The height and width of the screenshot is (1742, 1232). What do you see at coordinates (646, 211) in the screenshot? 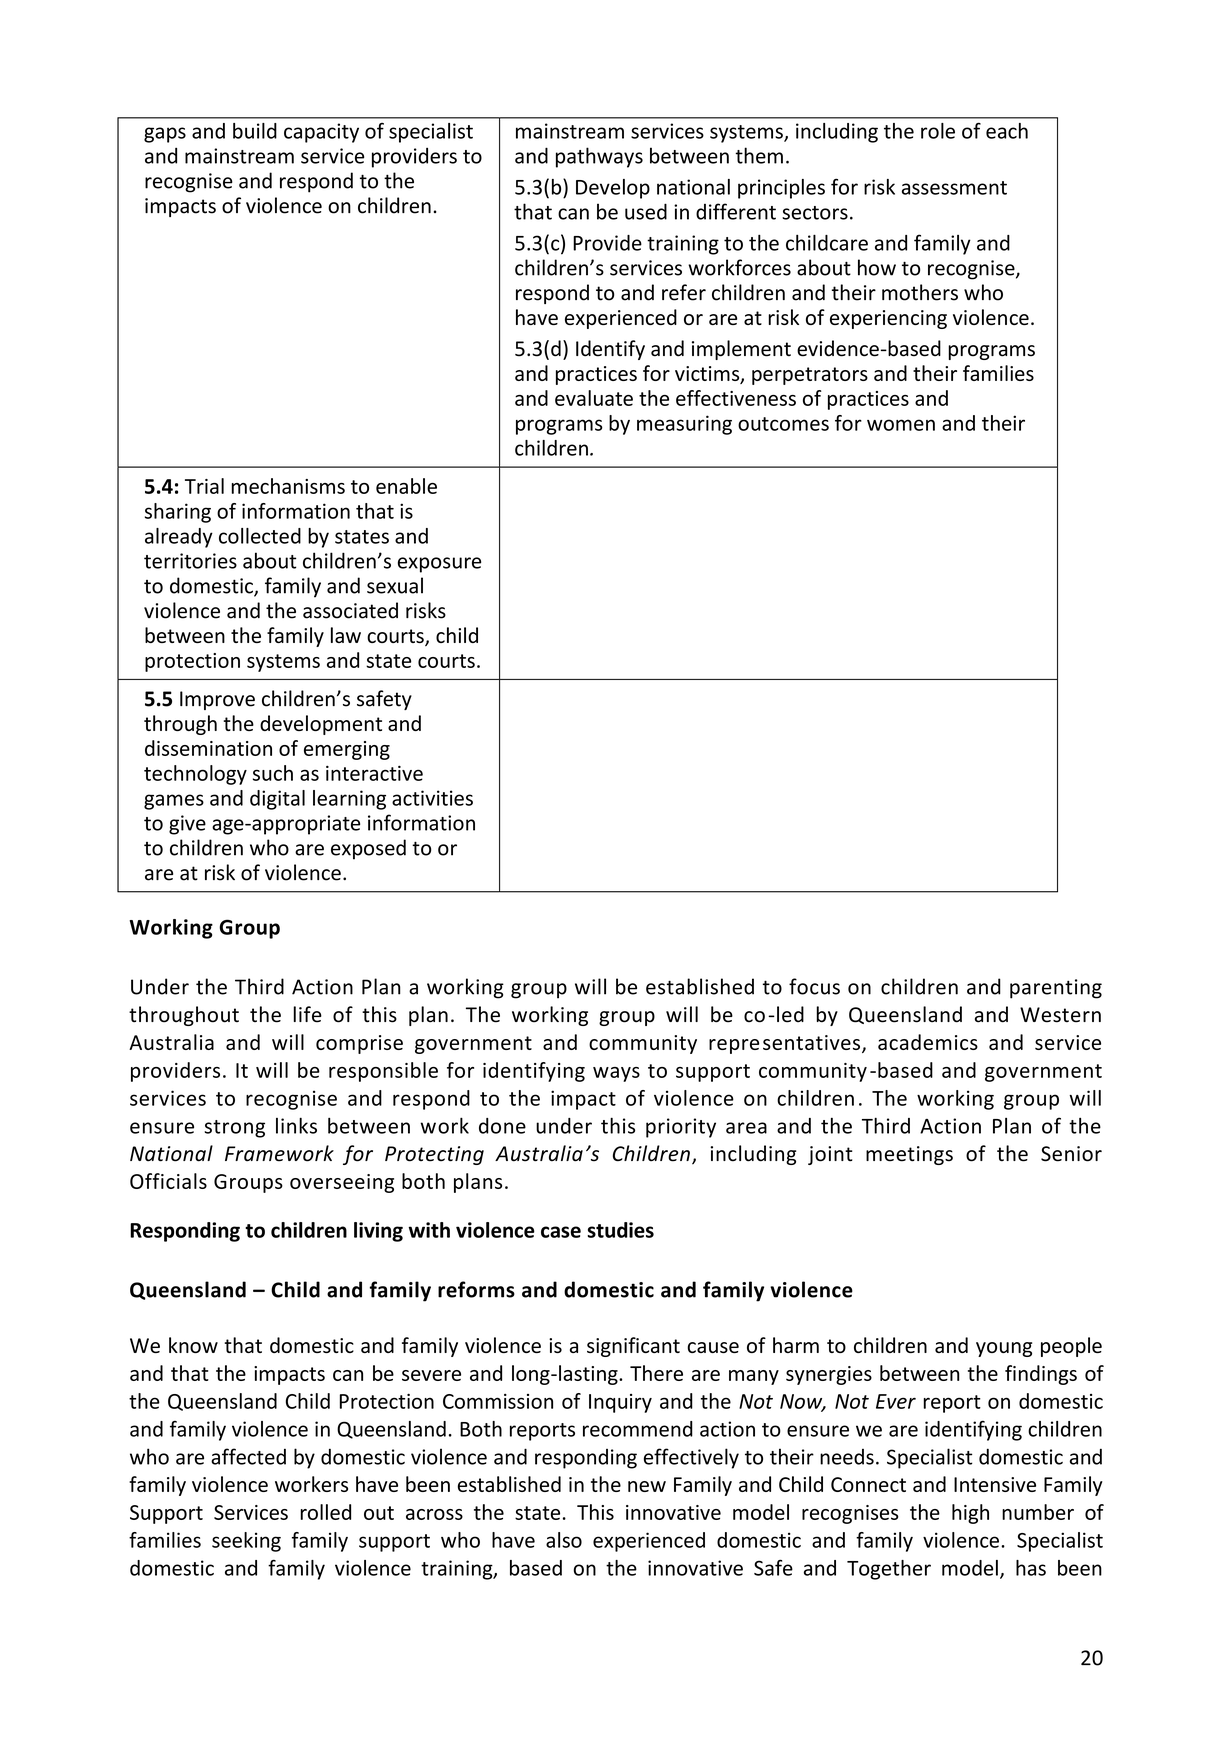
I see `used` at bounding box center [646, 211].
